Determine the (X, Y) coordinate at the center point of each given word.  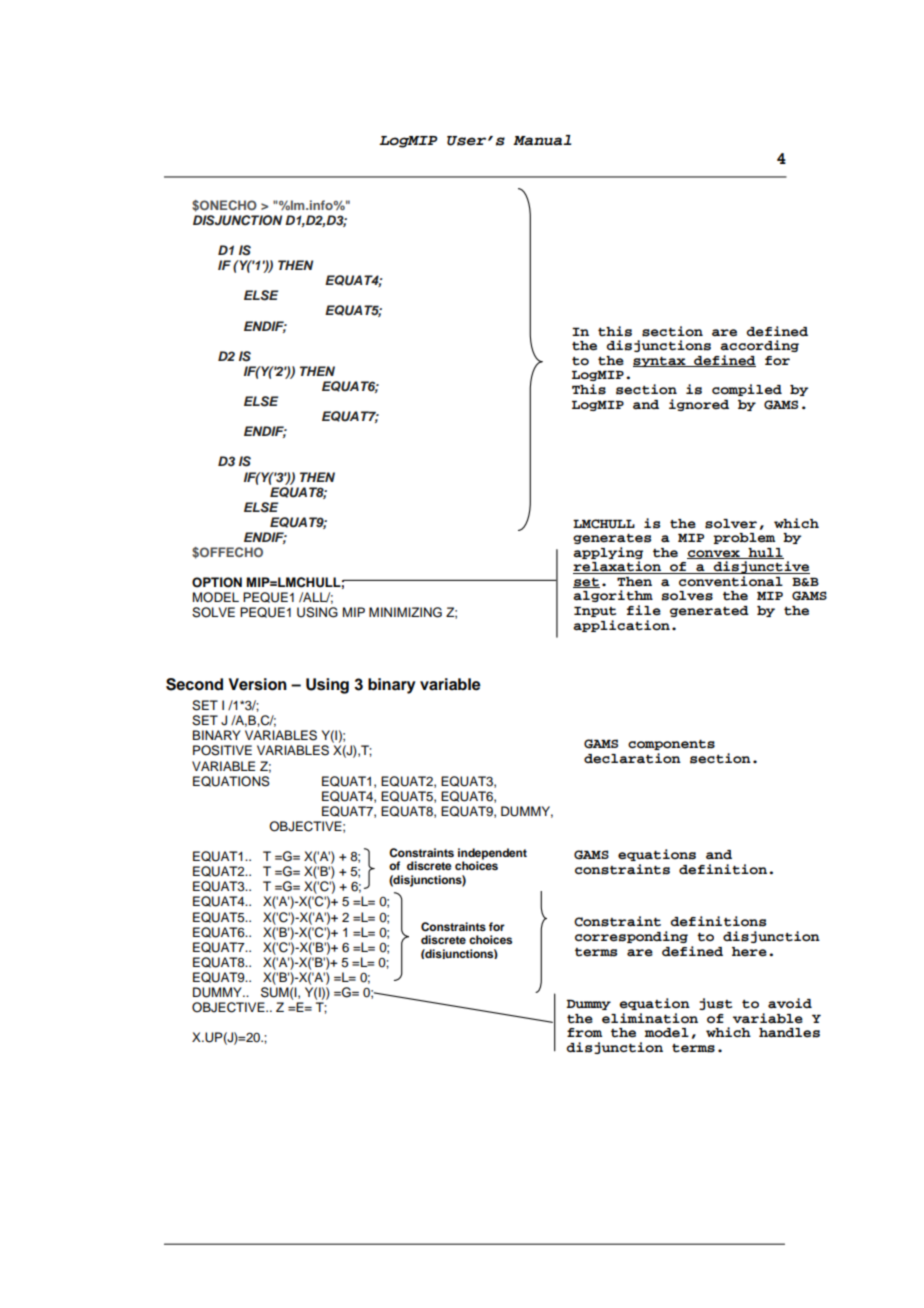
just (715, 1004)
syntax (660, 362)
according (759, 346)
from (584, 1033)
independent (492, 855)
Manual (542, 140)
